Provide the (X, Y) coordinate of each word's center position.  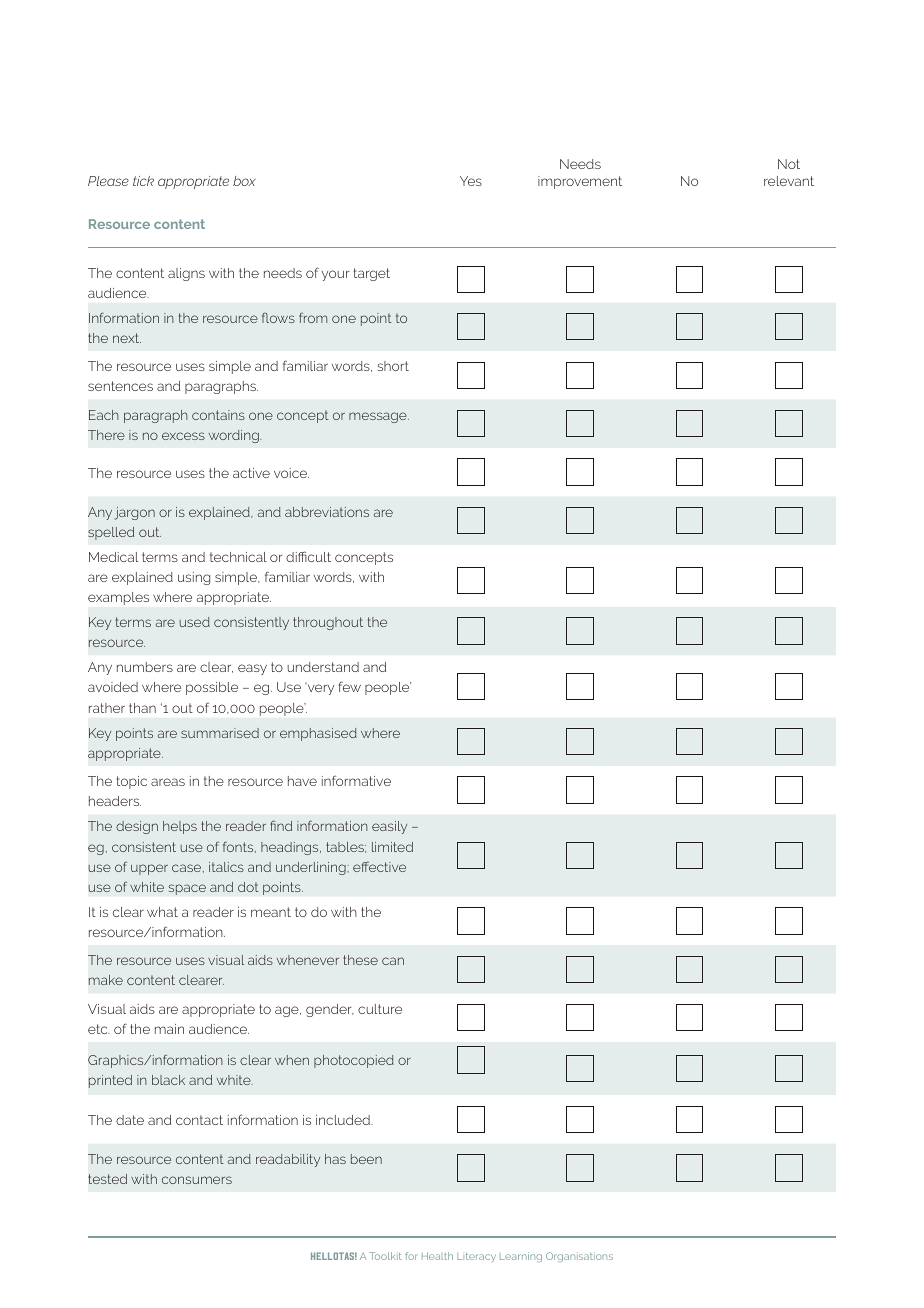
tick (143, 181)
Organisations (579, 1257)
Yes (471, 181)
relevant (789, 181)
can (393, 961)
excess (183, 436)
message (379, 417)
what (162, 912)
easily (389, 827)
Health (437, 1256)
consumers (197, 1180)
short (393, 366)
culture (380, 1009)
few (350, 686)
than (142, 708)
